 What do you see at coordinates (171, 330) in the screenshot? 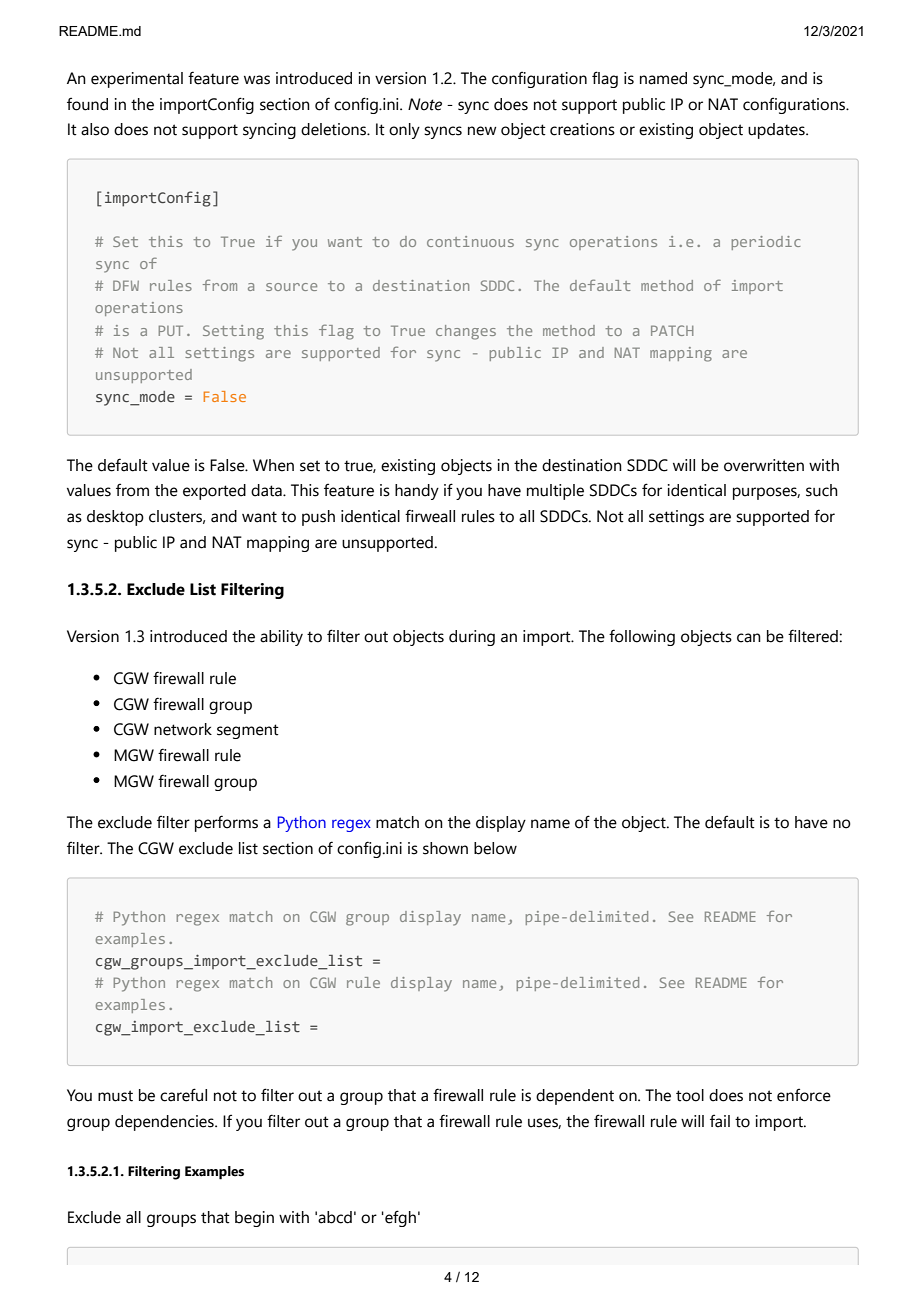
I see `PUT` at bounding box center [171, 330].
